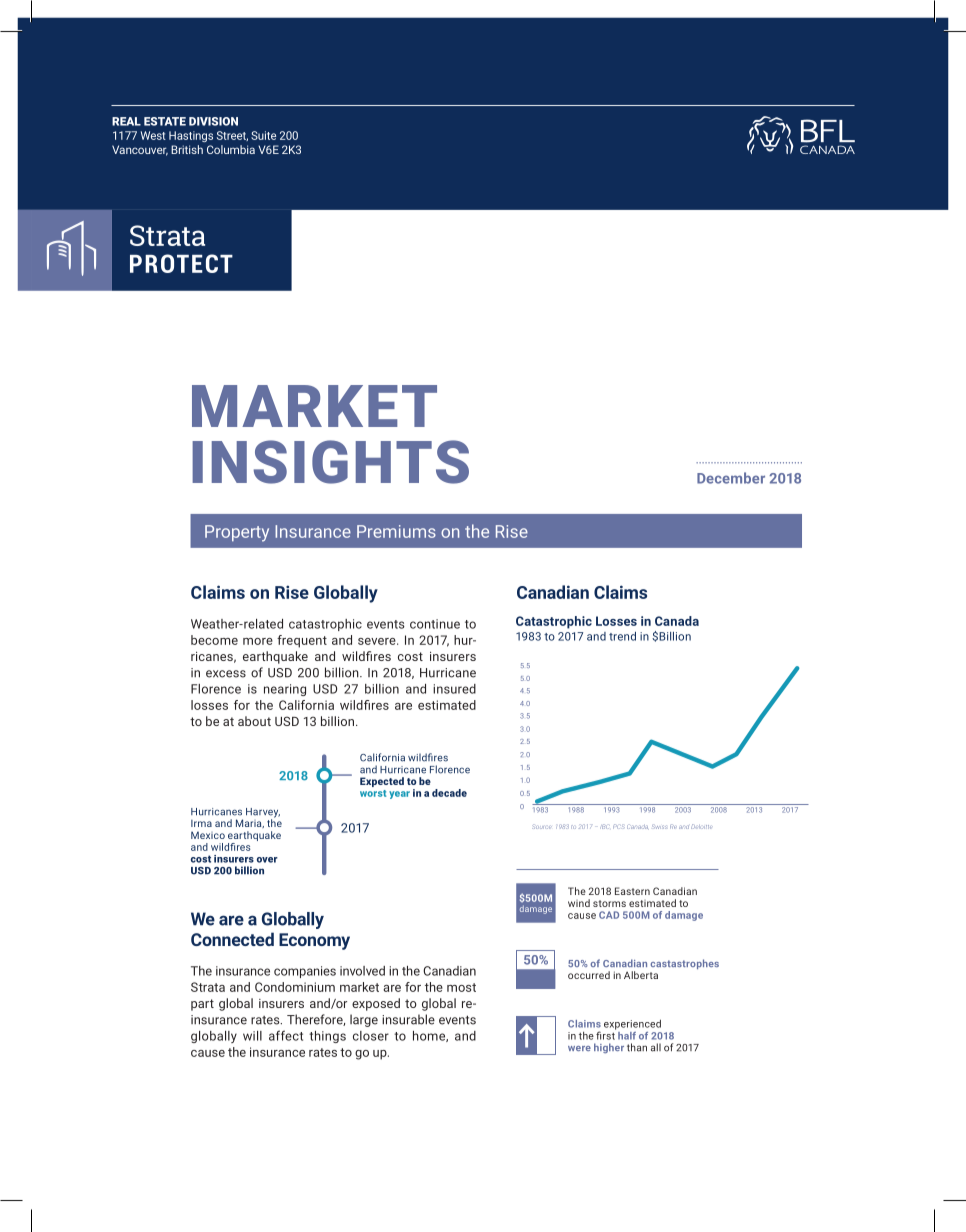 Image resolution: width=966 pixels, height=1232 pixels. I want to click on Canada, so click(677, 621).
